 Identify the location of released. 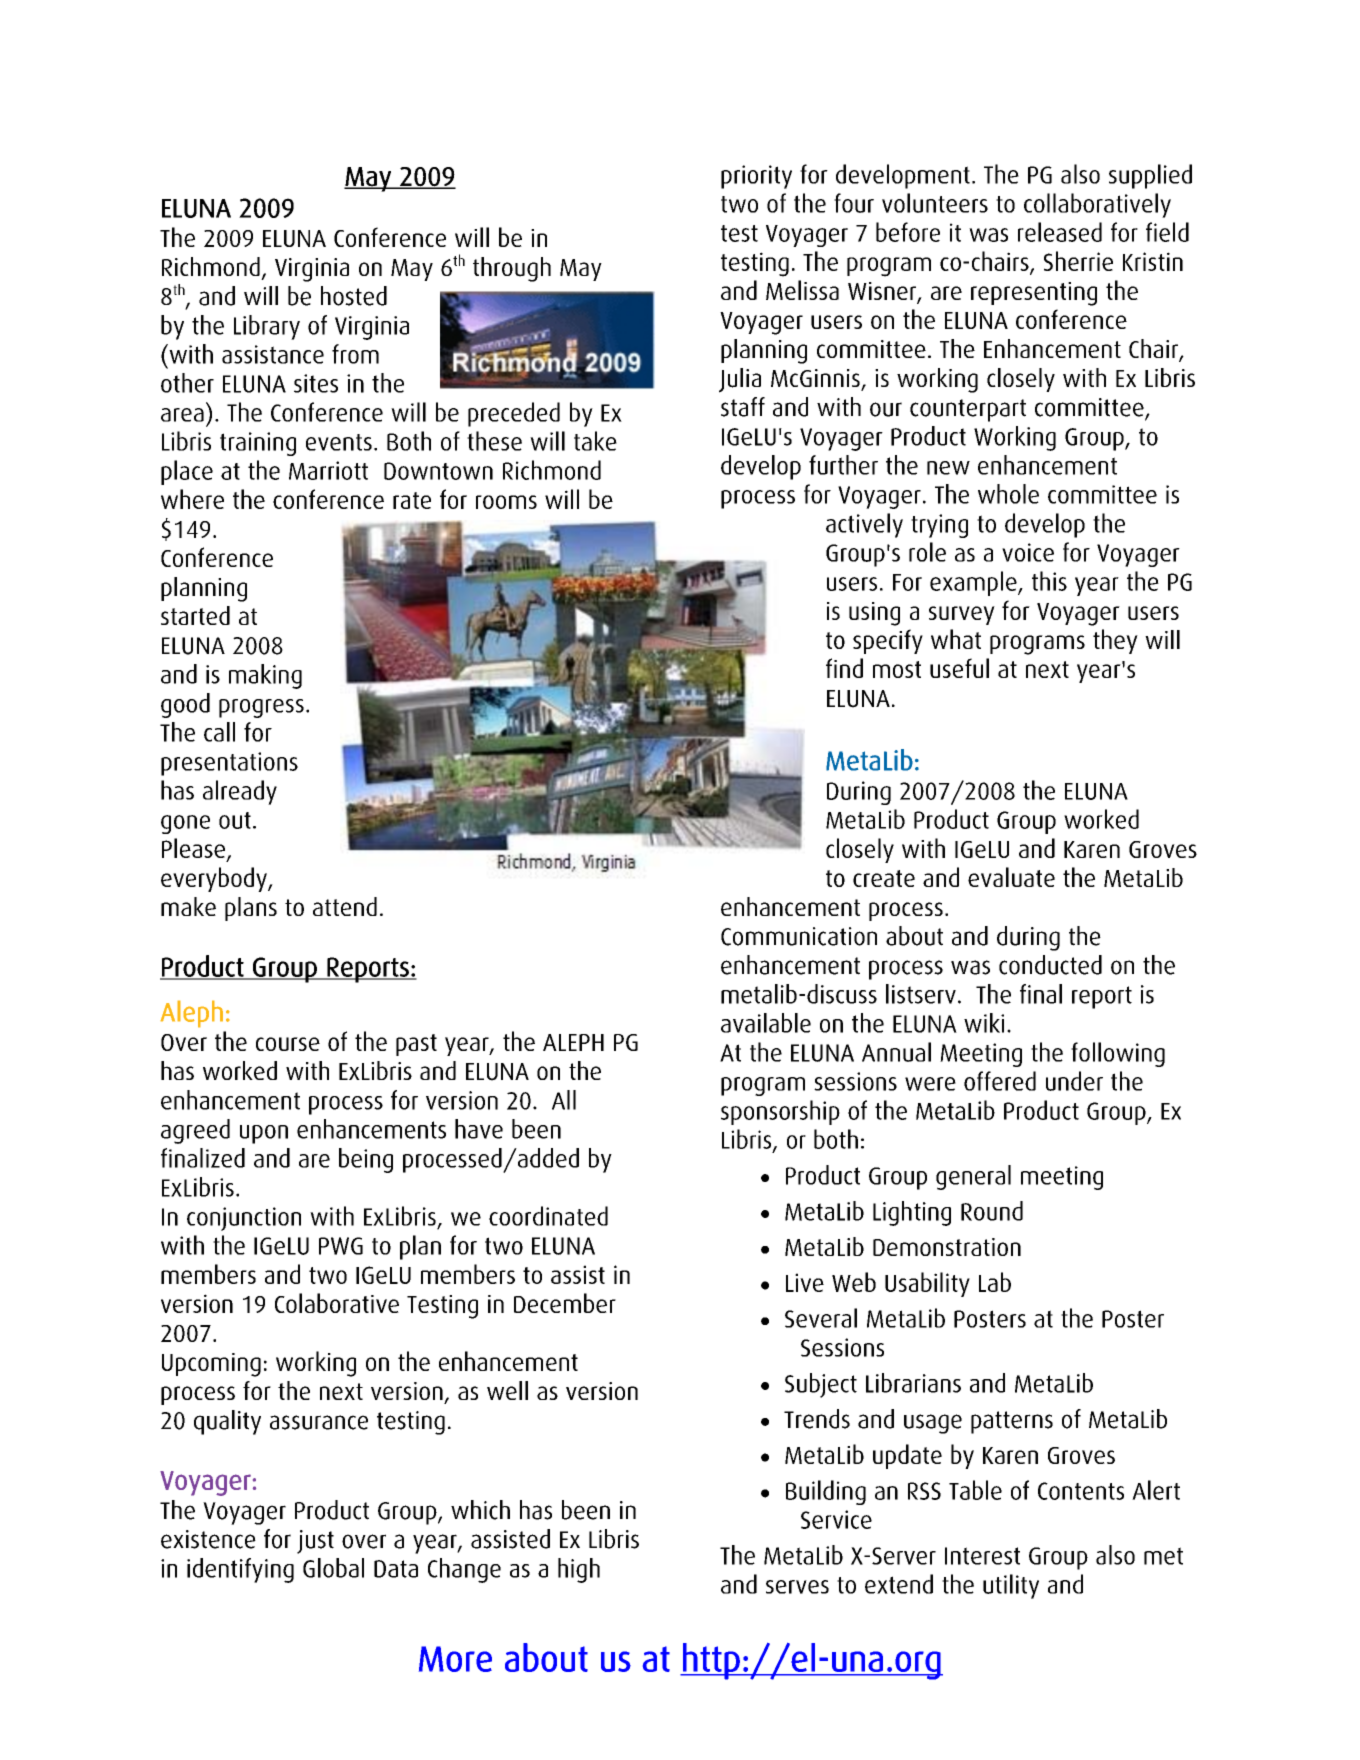
(1060, 232).
